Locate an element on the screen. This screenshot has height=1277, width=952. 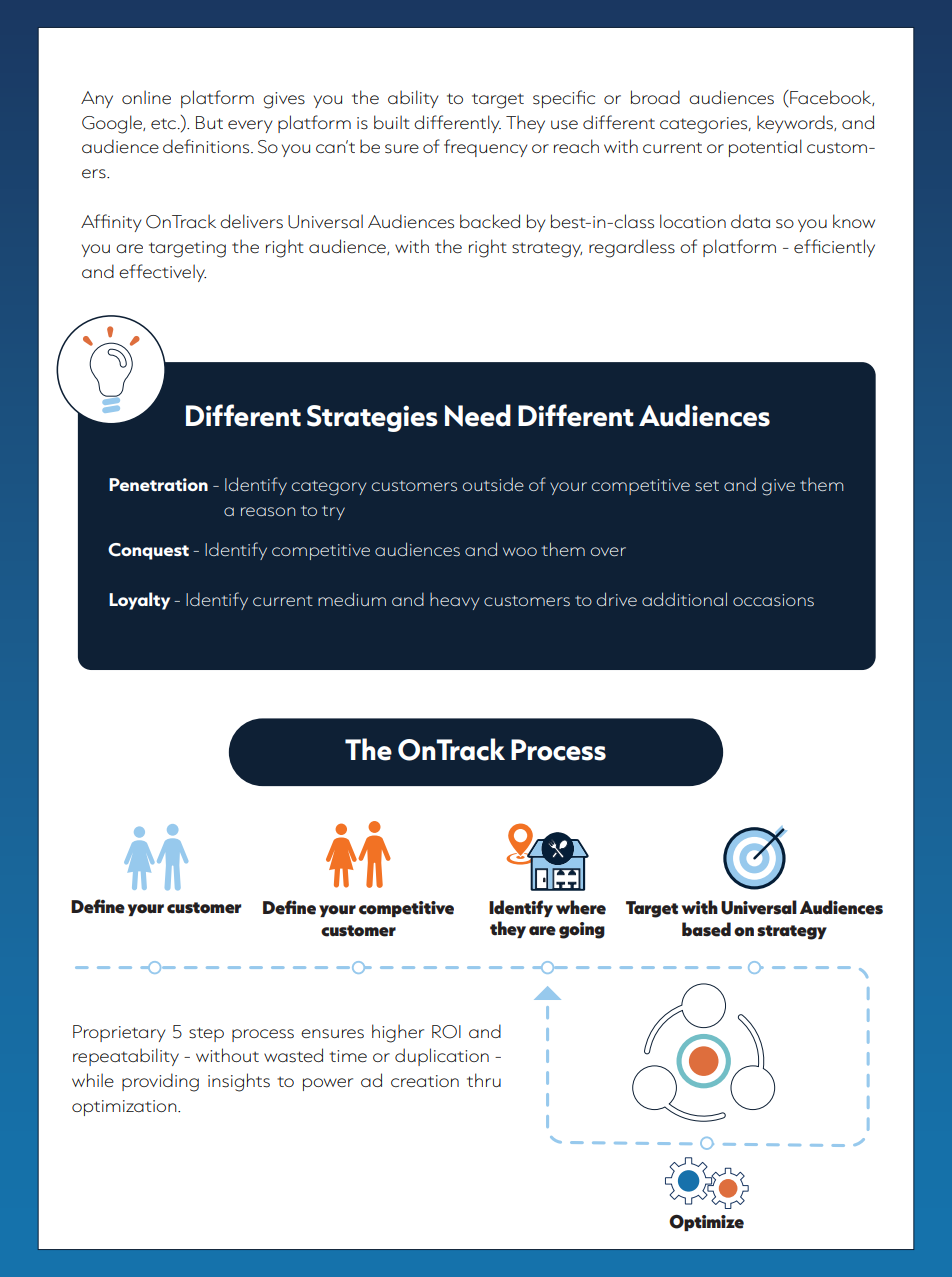
heavy is located at coordinates (454, 601).
